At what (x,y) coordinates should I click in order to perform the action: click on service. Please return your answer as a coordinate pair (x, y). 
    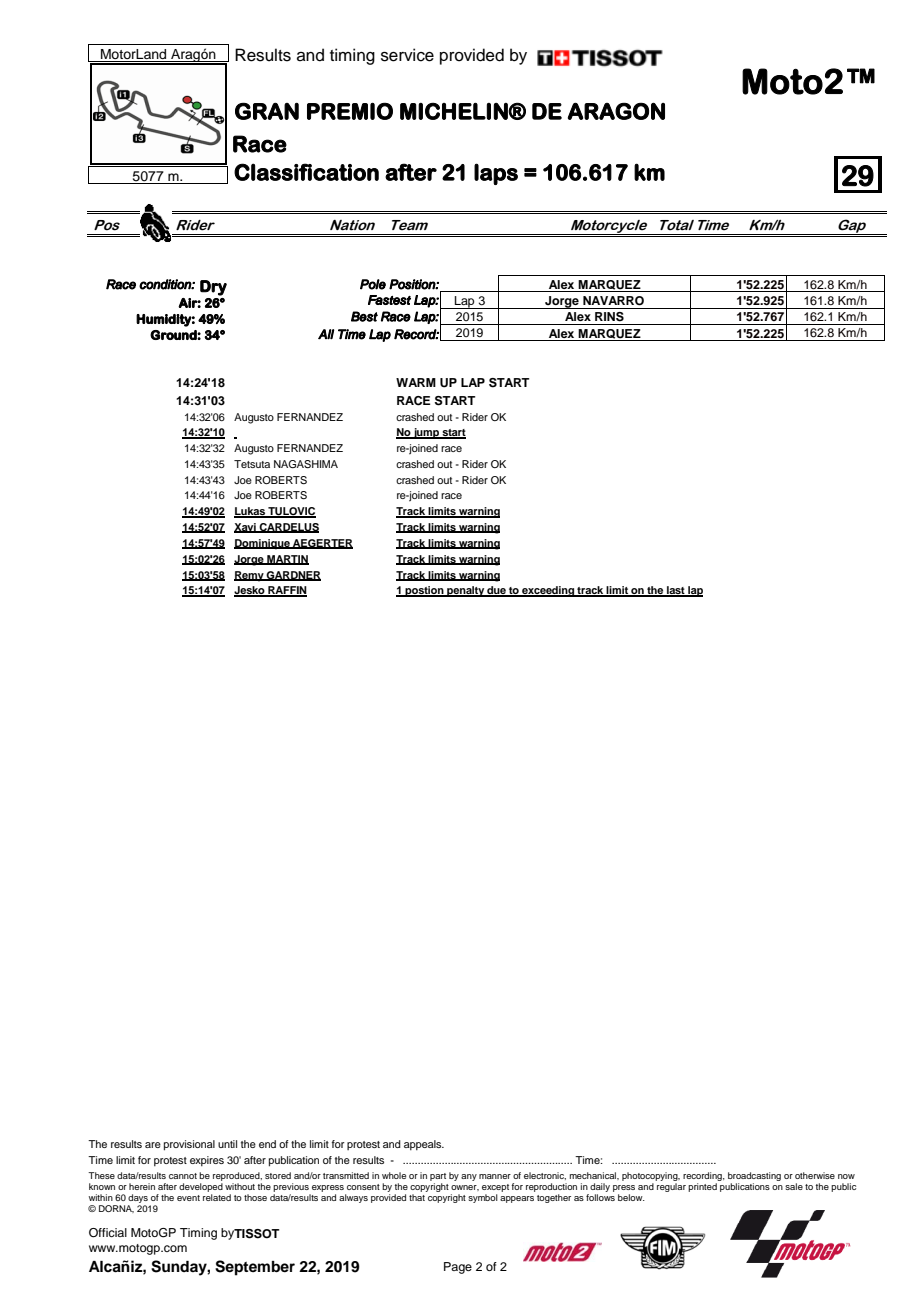
    Looking at the image, I should click on (407, 55).
